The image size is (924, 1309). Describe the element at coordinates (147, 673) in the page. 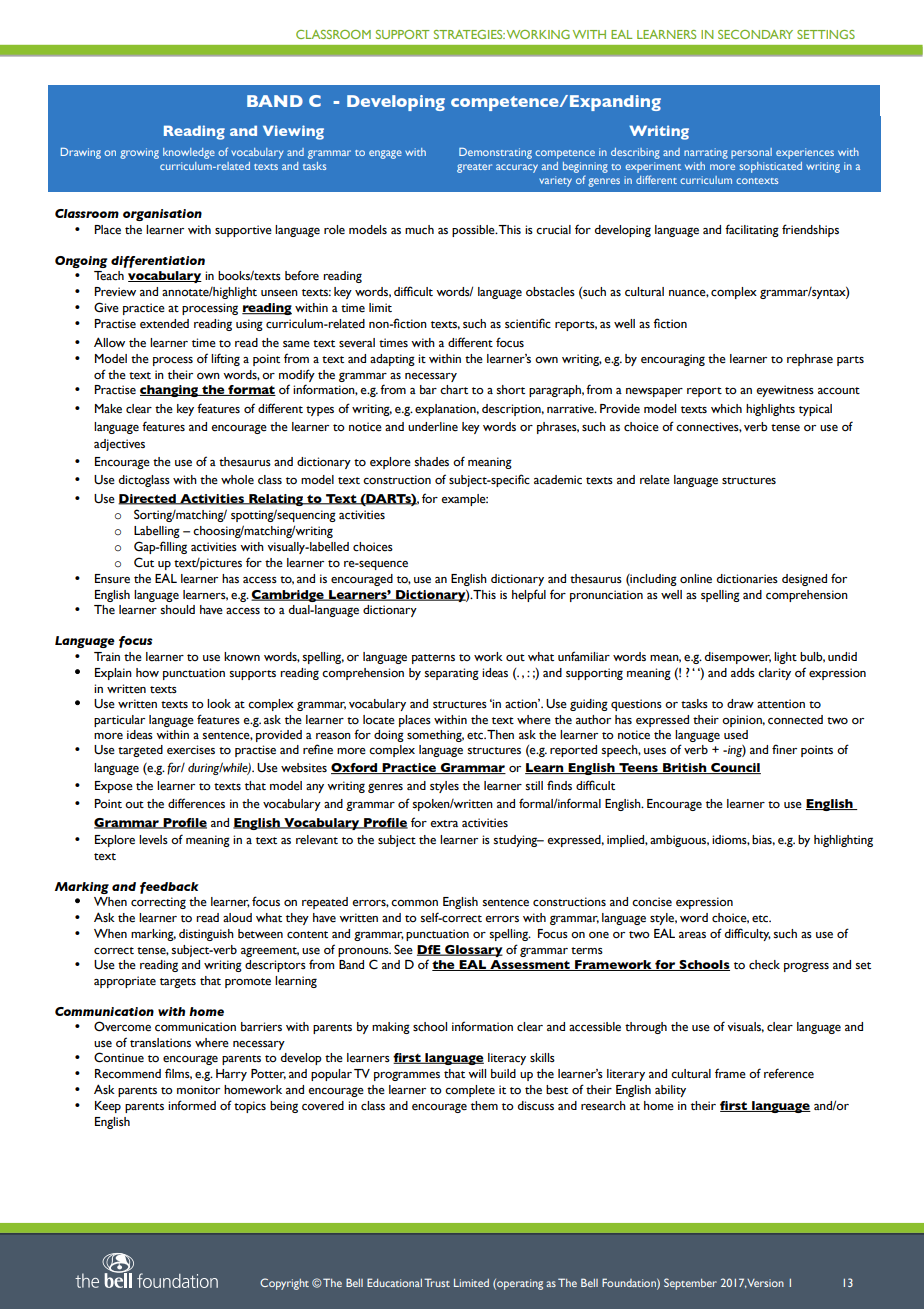

I see `how` at that location.
